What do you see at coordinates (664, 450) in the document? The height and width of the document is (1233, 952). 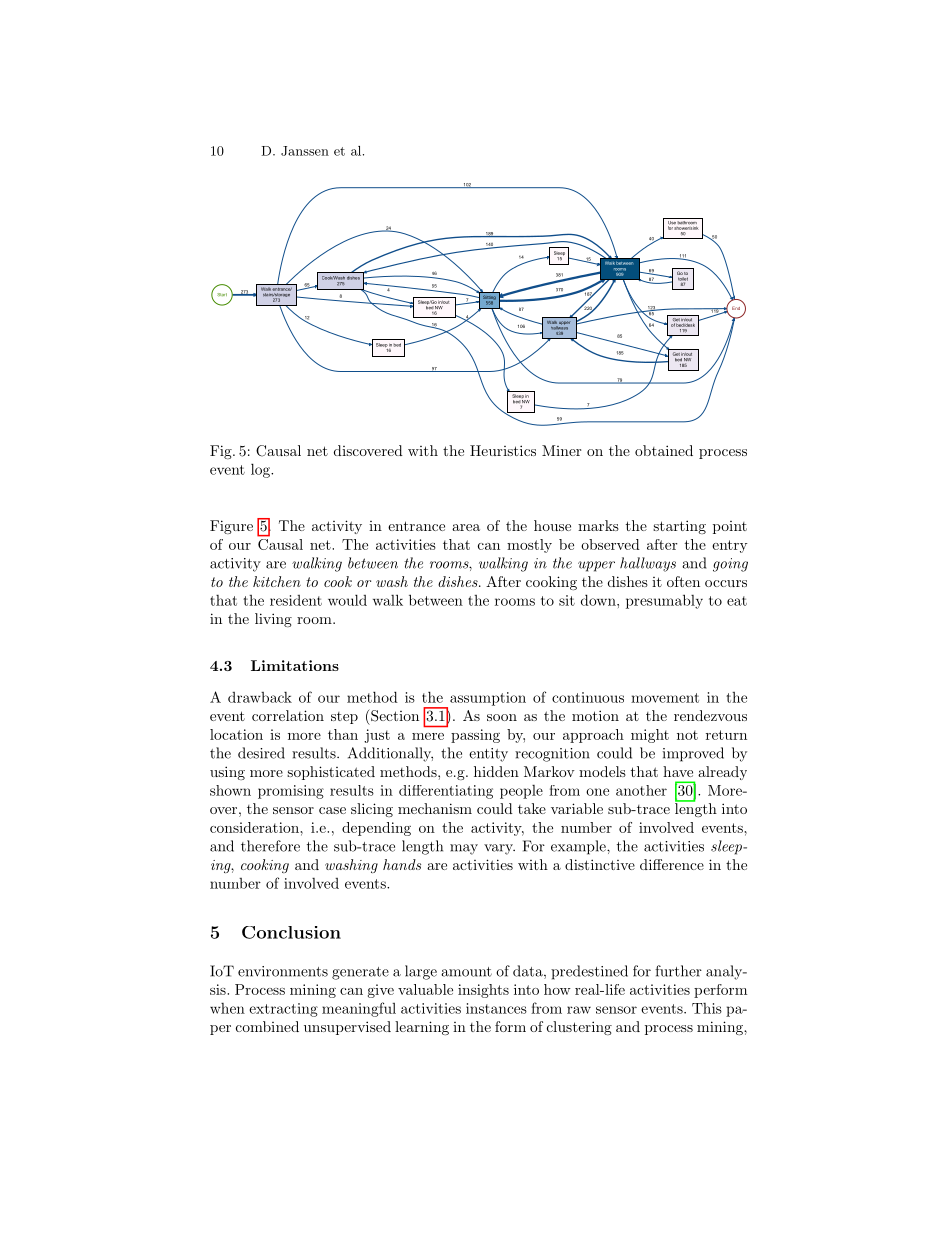 I see `obtained` at bounding box center [664, 450].
